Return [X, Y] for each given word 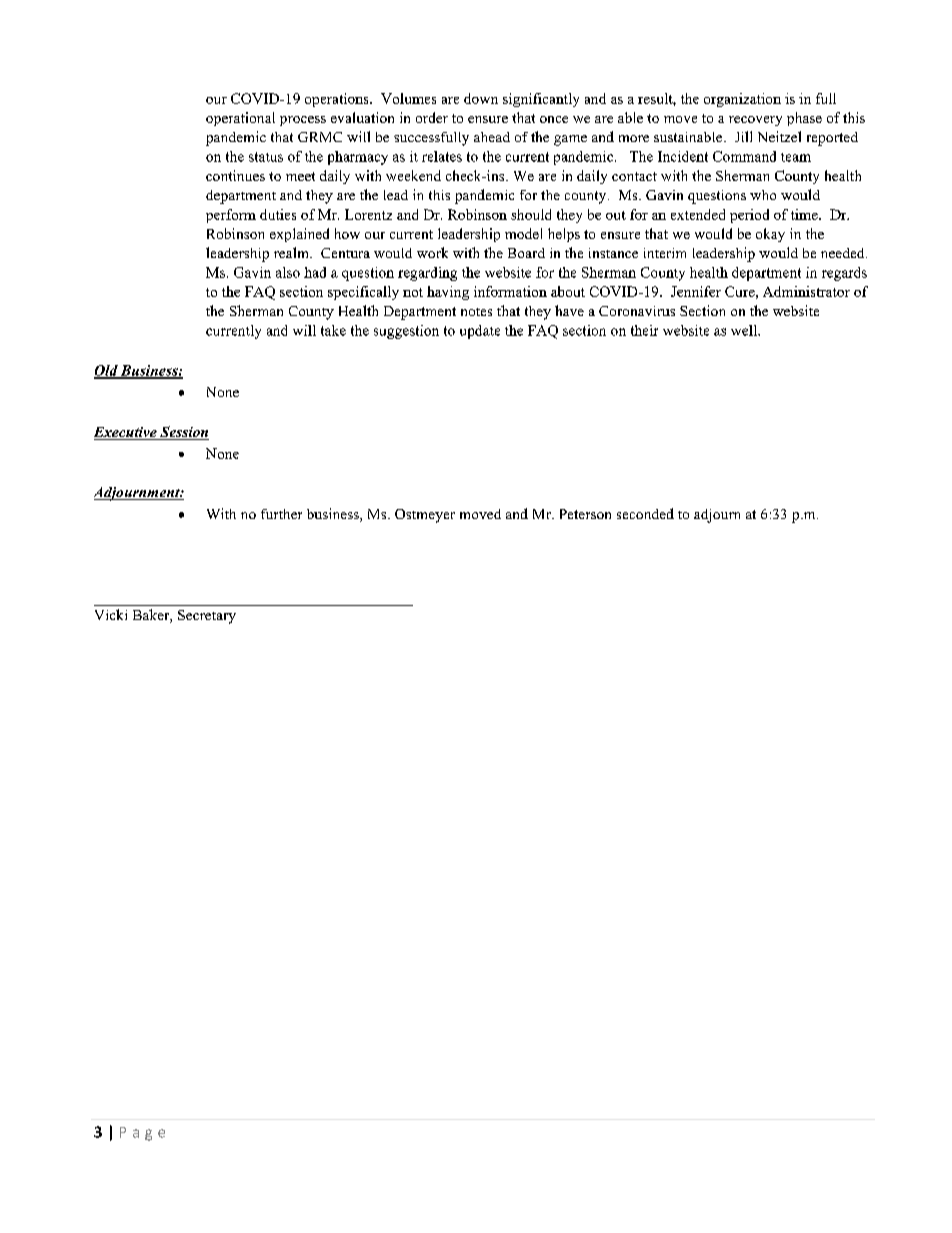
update [480, 332]
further [281, 514]
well [745, 330]
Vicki [111, 614]
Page [142, 1134]
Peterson [585, 514]
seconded [645, 513]
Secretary [207, 617]
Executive [126, 433]
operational [240, 119]
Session [183, 433]
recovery [755, 121]
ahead [492, 137]
